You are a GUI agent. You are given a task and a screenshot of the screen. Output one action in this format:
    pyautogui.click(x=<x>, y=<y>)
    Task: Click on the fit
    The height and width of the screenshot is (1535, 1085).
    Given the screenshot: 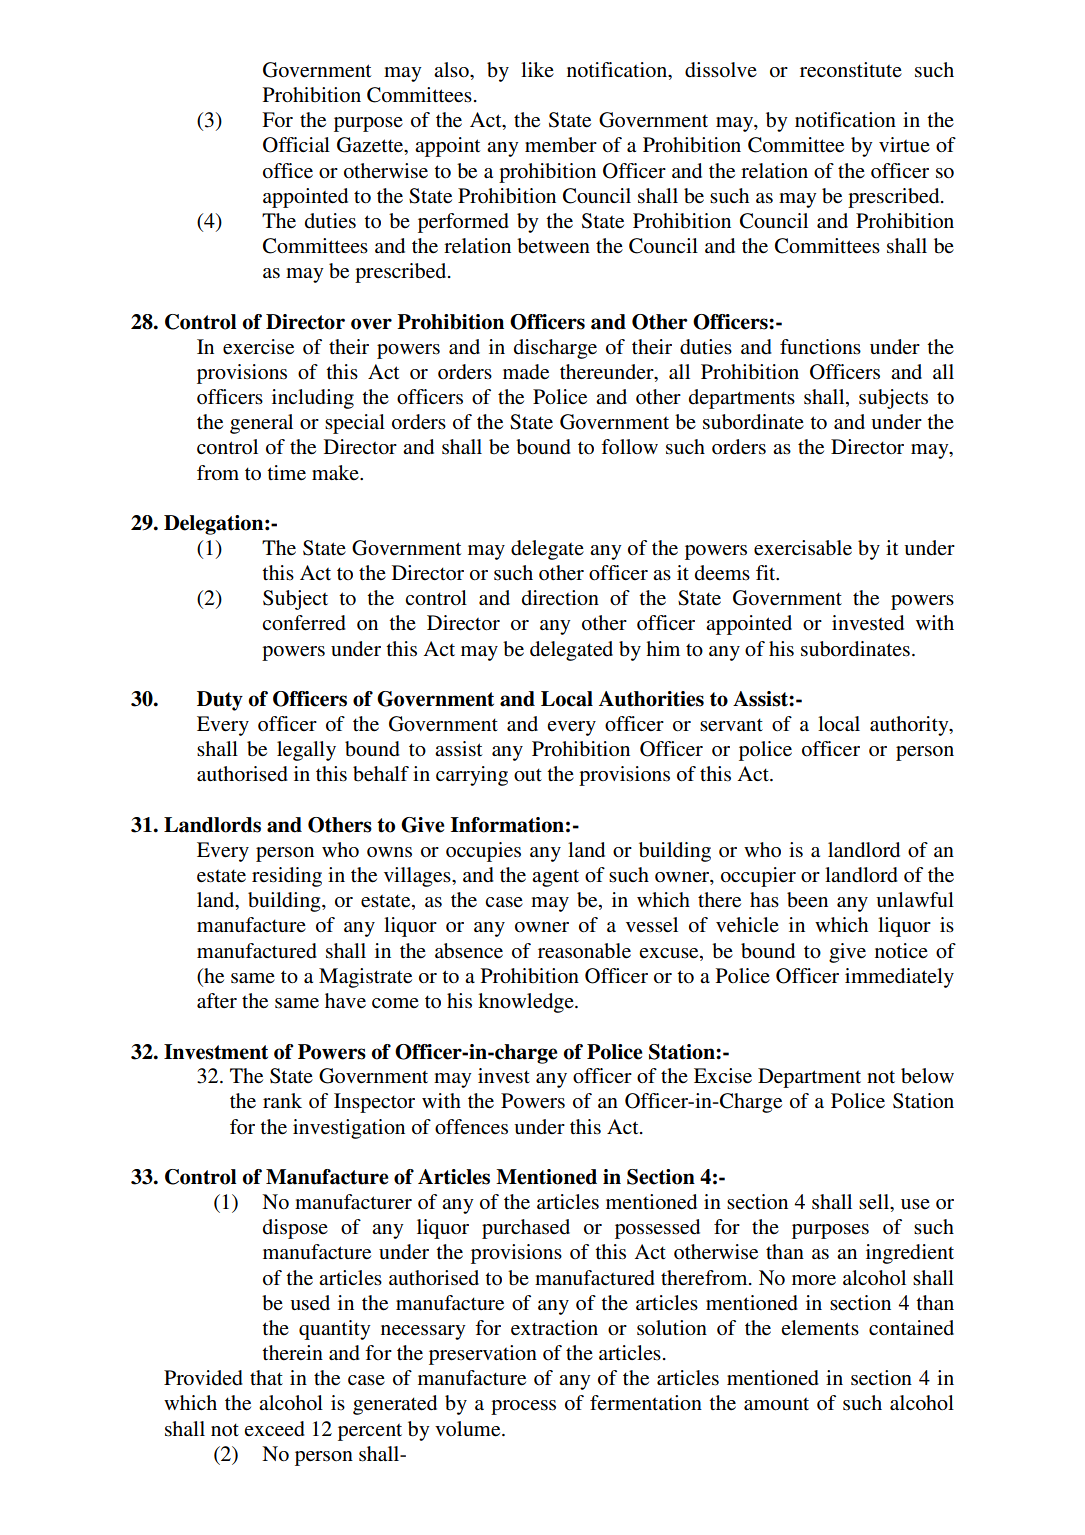 What is the action you would take?
    pyautogui.click(x=767, y=572)
